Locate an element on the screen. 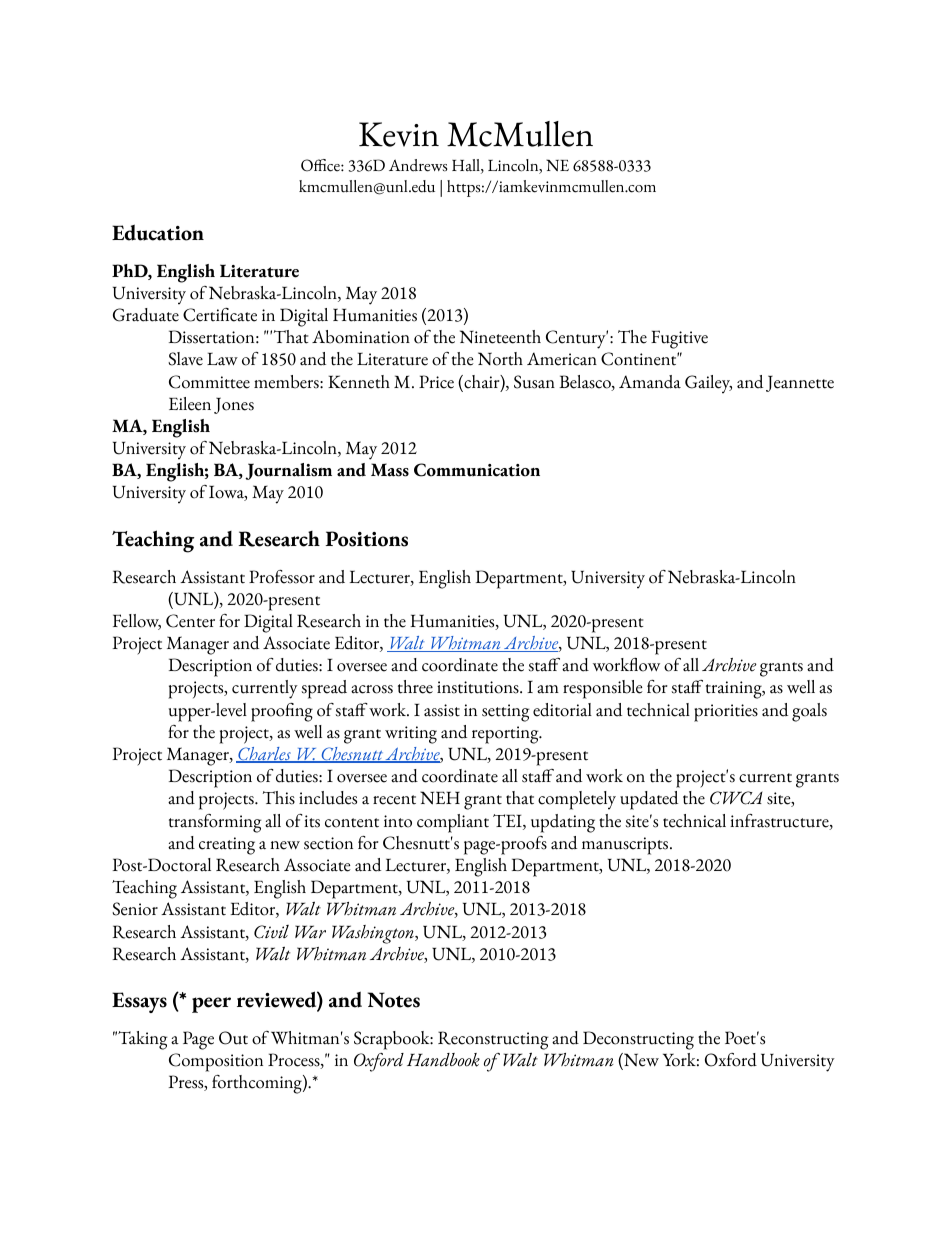 The width and height of the screenshot is (952, 1233). compliant is located at coordinates (453, 823).
